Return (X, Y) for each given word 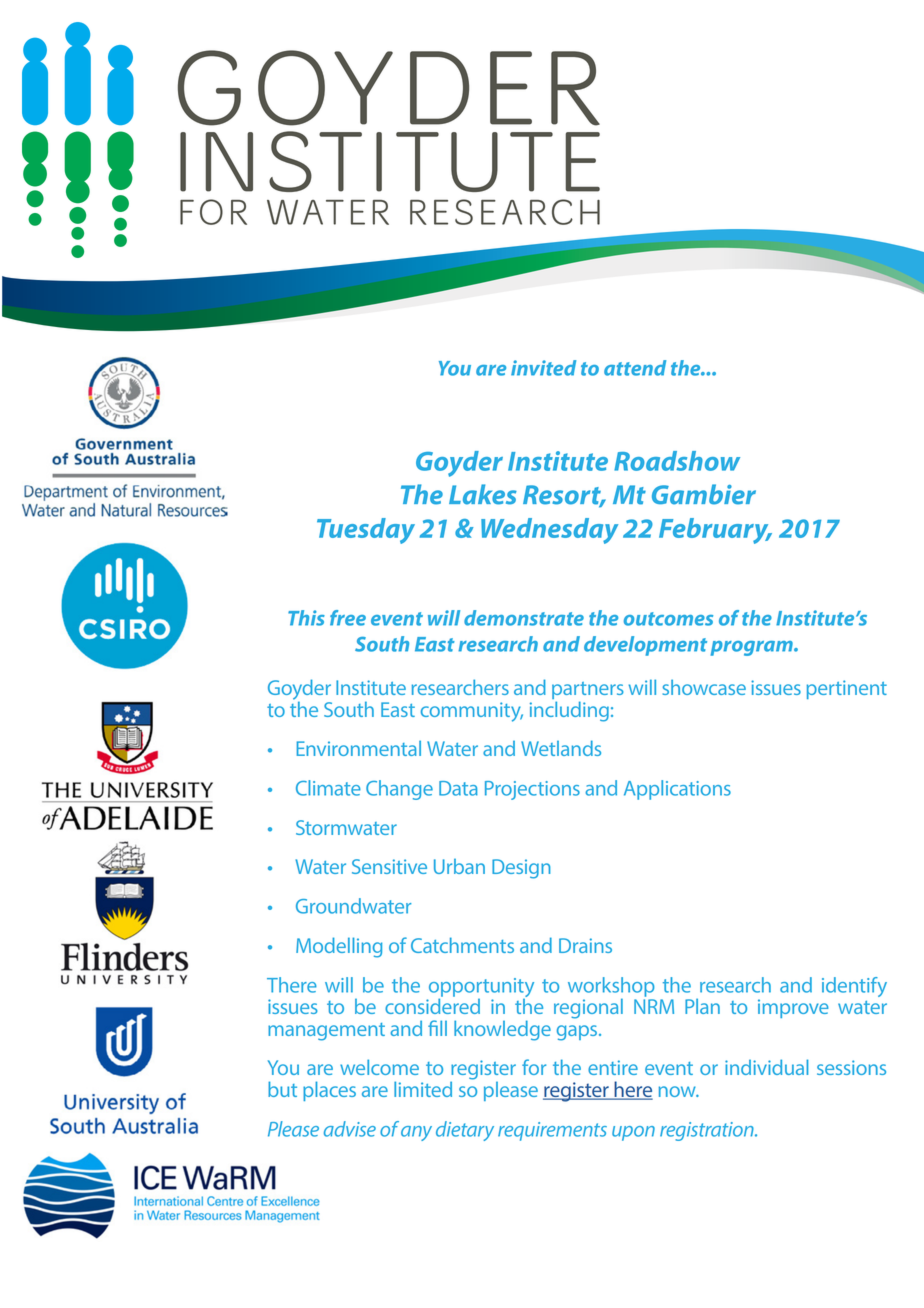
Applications (677, 790)
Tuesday (366, 531)
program (752, 648)
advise (350, 1129)
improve (793, 1008)
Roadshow (677, 461)
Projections (532, 790)
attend (635, 368)
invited (543, 368)
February (715, 531)
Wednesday (549, 531)
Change (399, 790)
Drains (585, 945)
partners (588, 692)
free (348, 618)
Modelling (339, 947)
